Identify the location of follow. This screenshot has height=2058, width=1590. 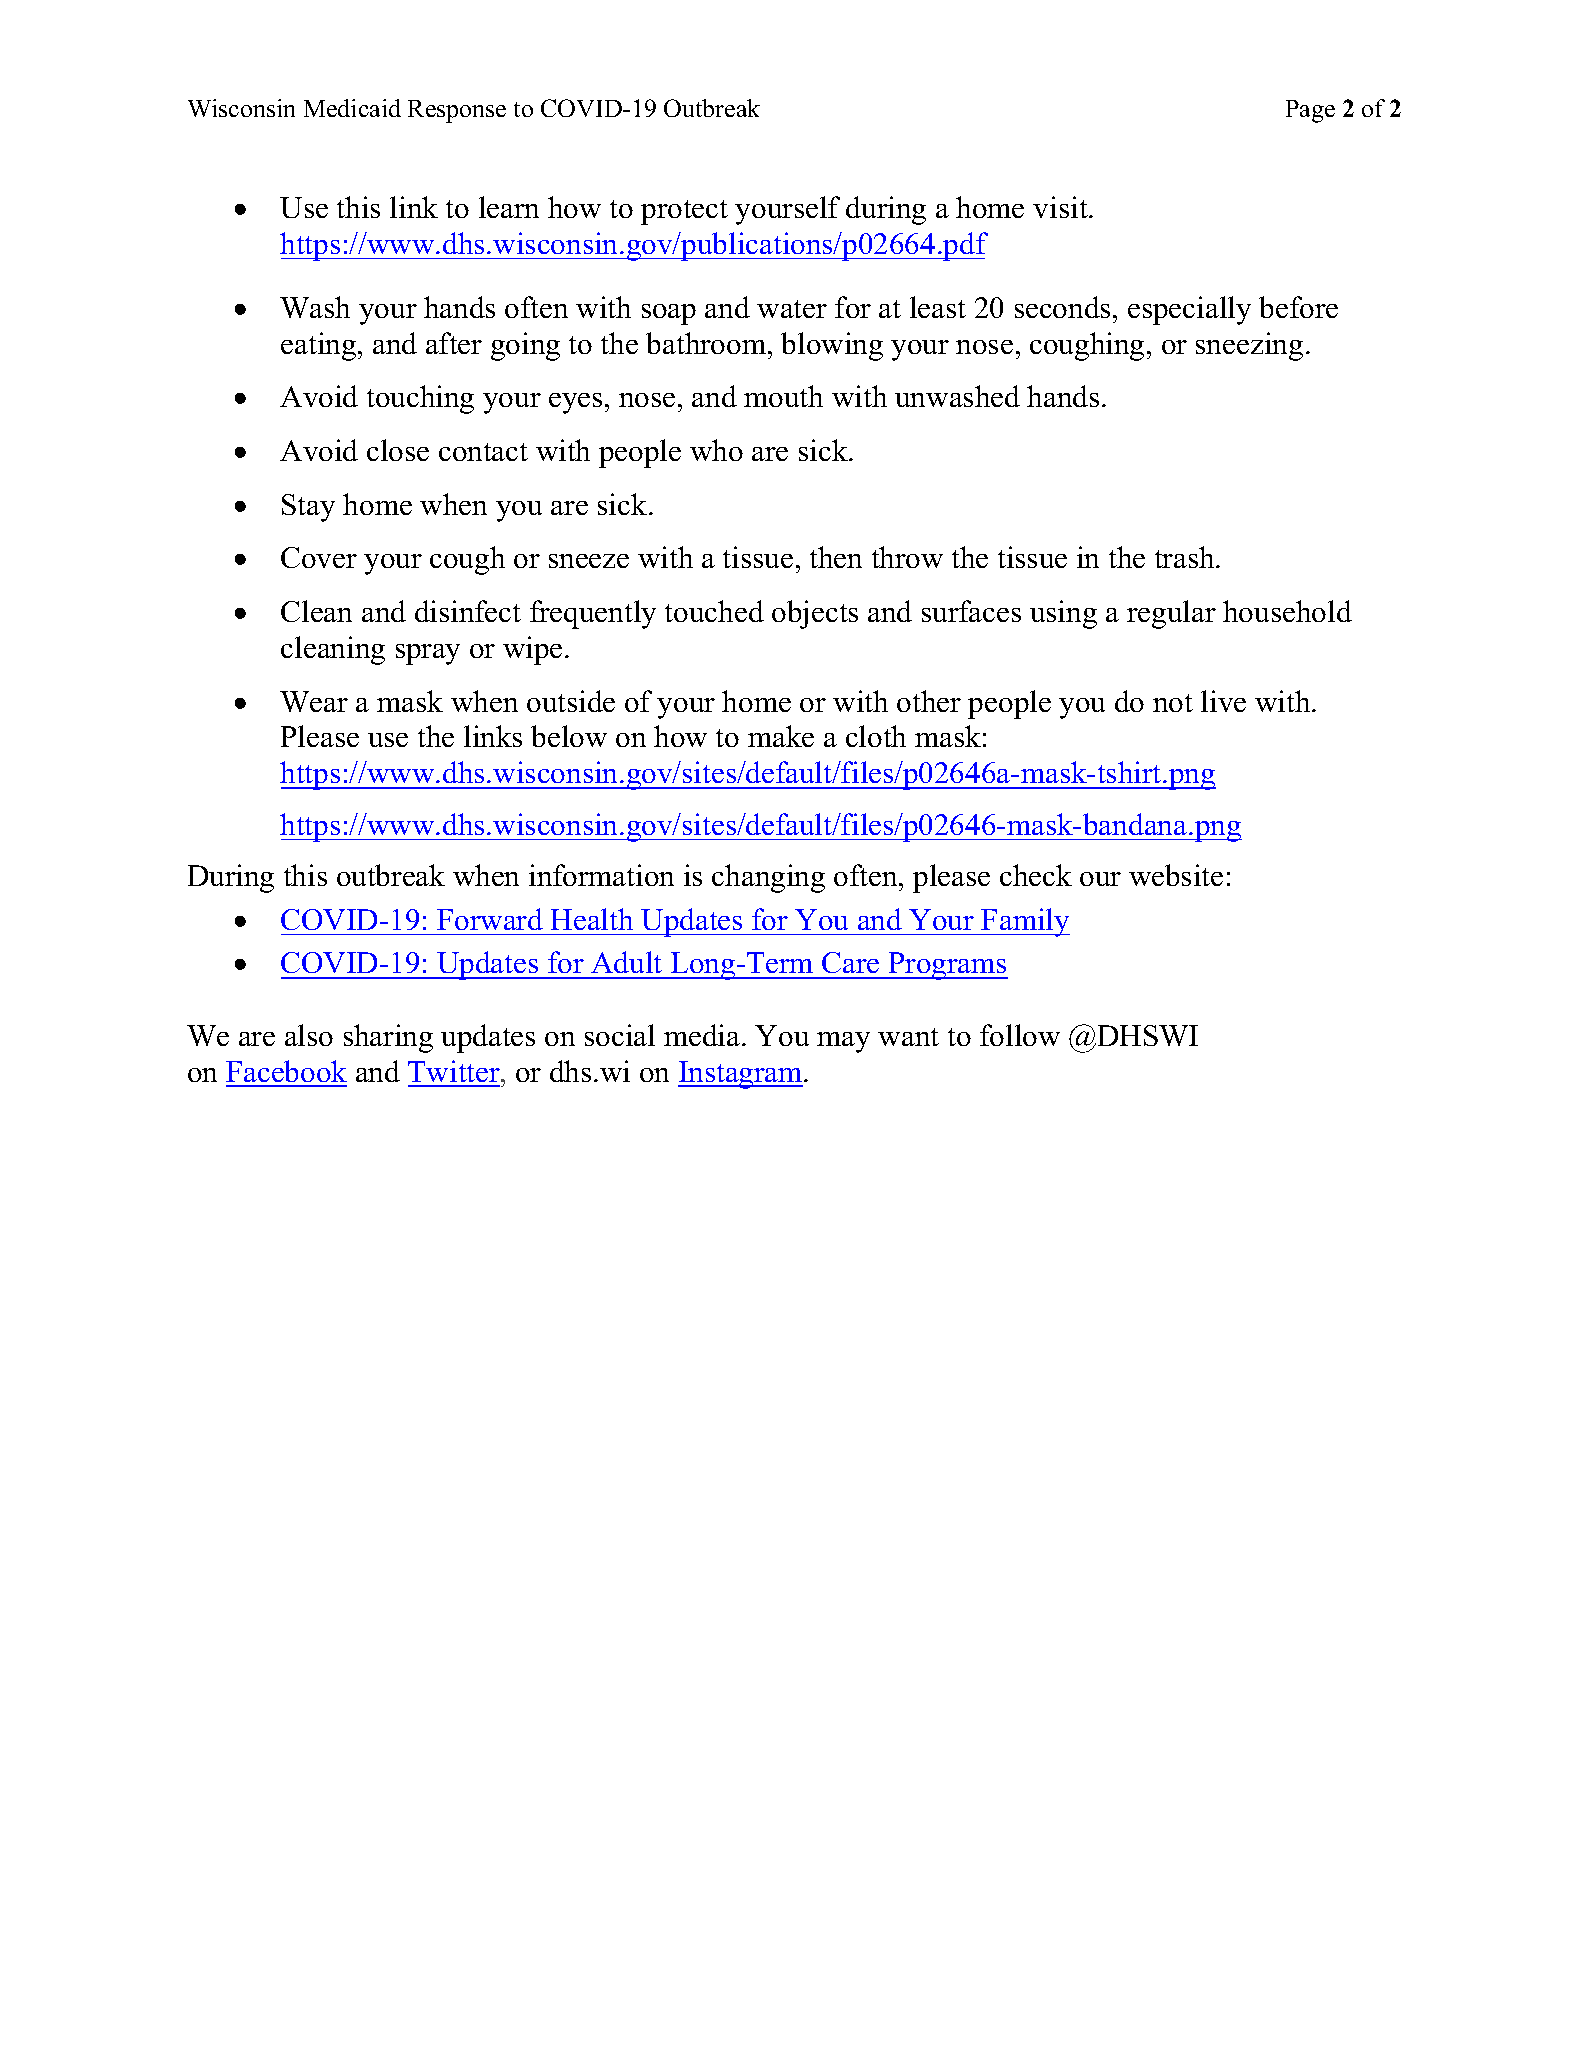
(1020, 1035).
